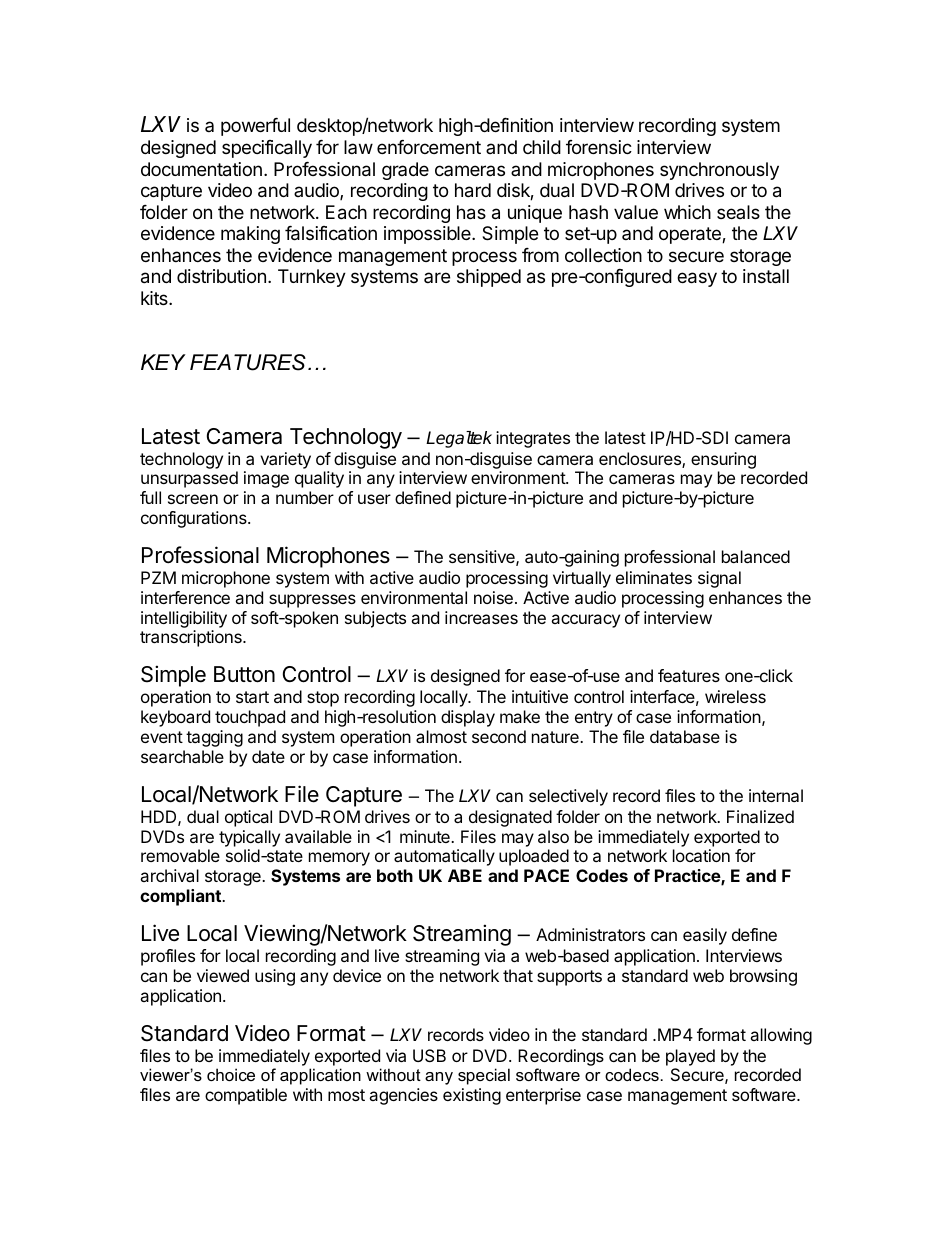  What do you see at coordinates (184, 619) in the screenshot?
I see `intelligibility` at bounding box center [184, 619].
